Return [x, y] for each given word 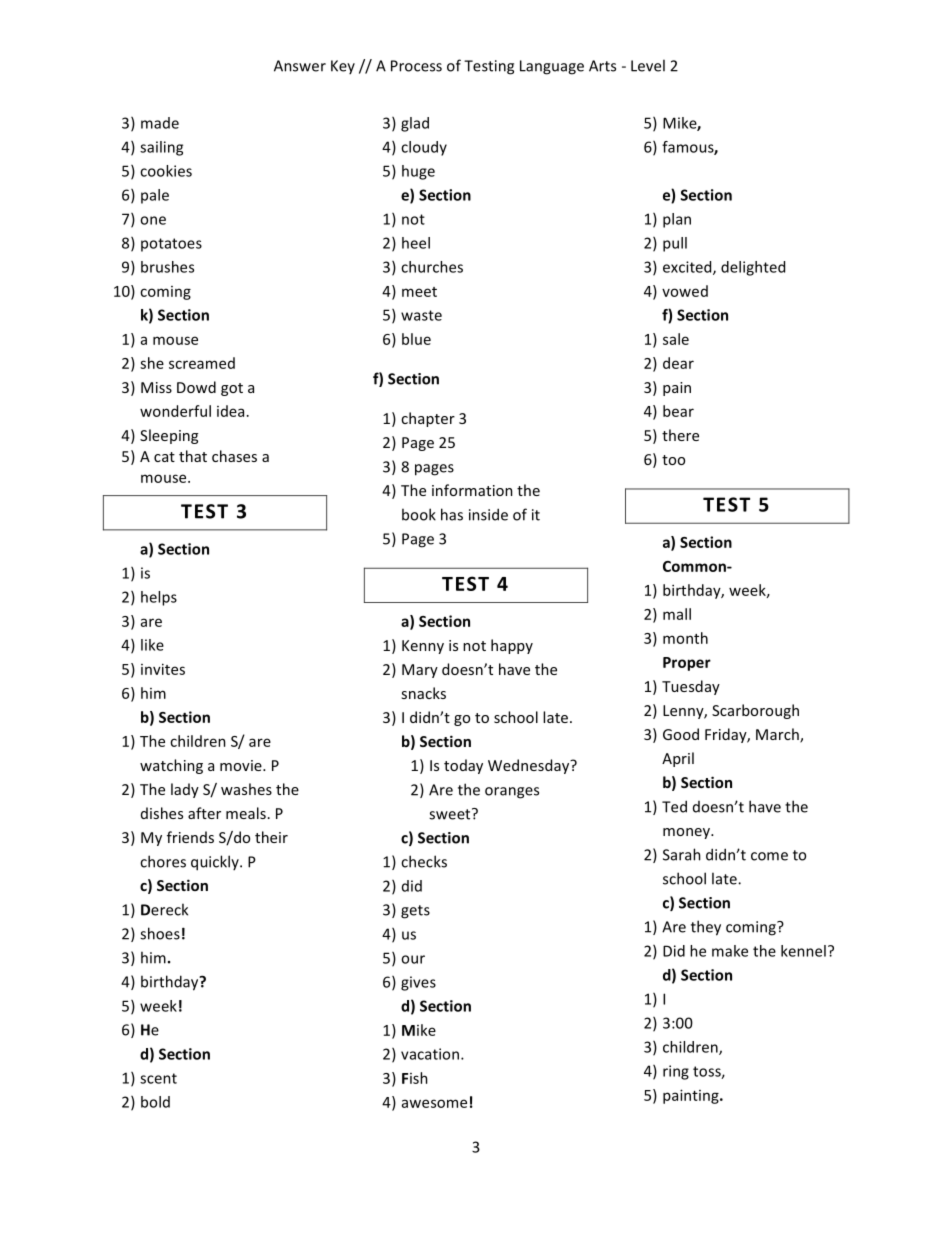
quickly [216, 863]
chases [234, 456]
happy [512, 646]
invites [163, 669]
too [673, 460]
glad [415, 124]
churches [432, 267]
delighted [753, 268]
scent [158, 1078]
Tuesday [691, 687]
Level [648, 65]
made [160, 123]
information [472, 490]
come [769, 856]
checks [424, 861]
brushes [167, 267]
